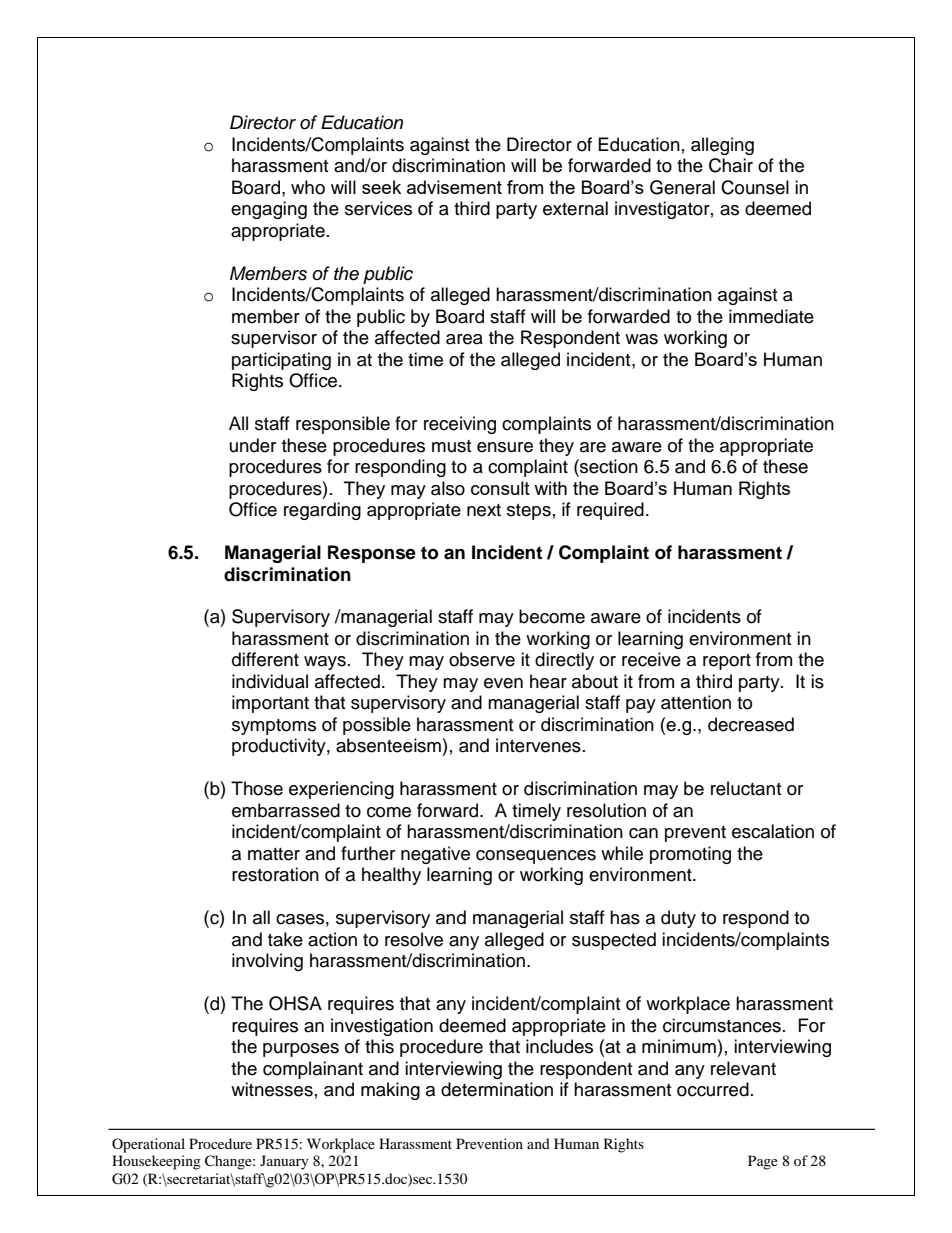  What do you see at coordinates (269, 210) in the screenshot?
I see `engaging` at bounding box center [269, 210].
